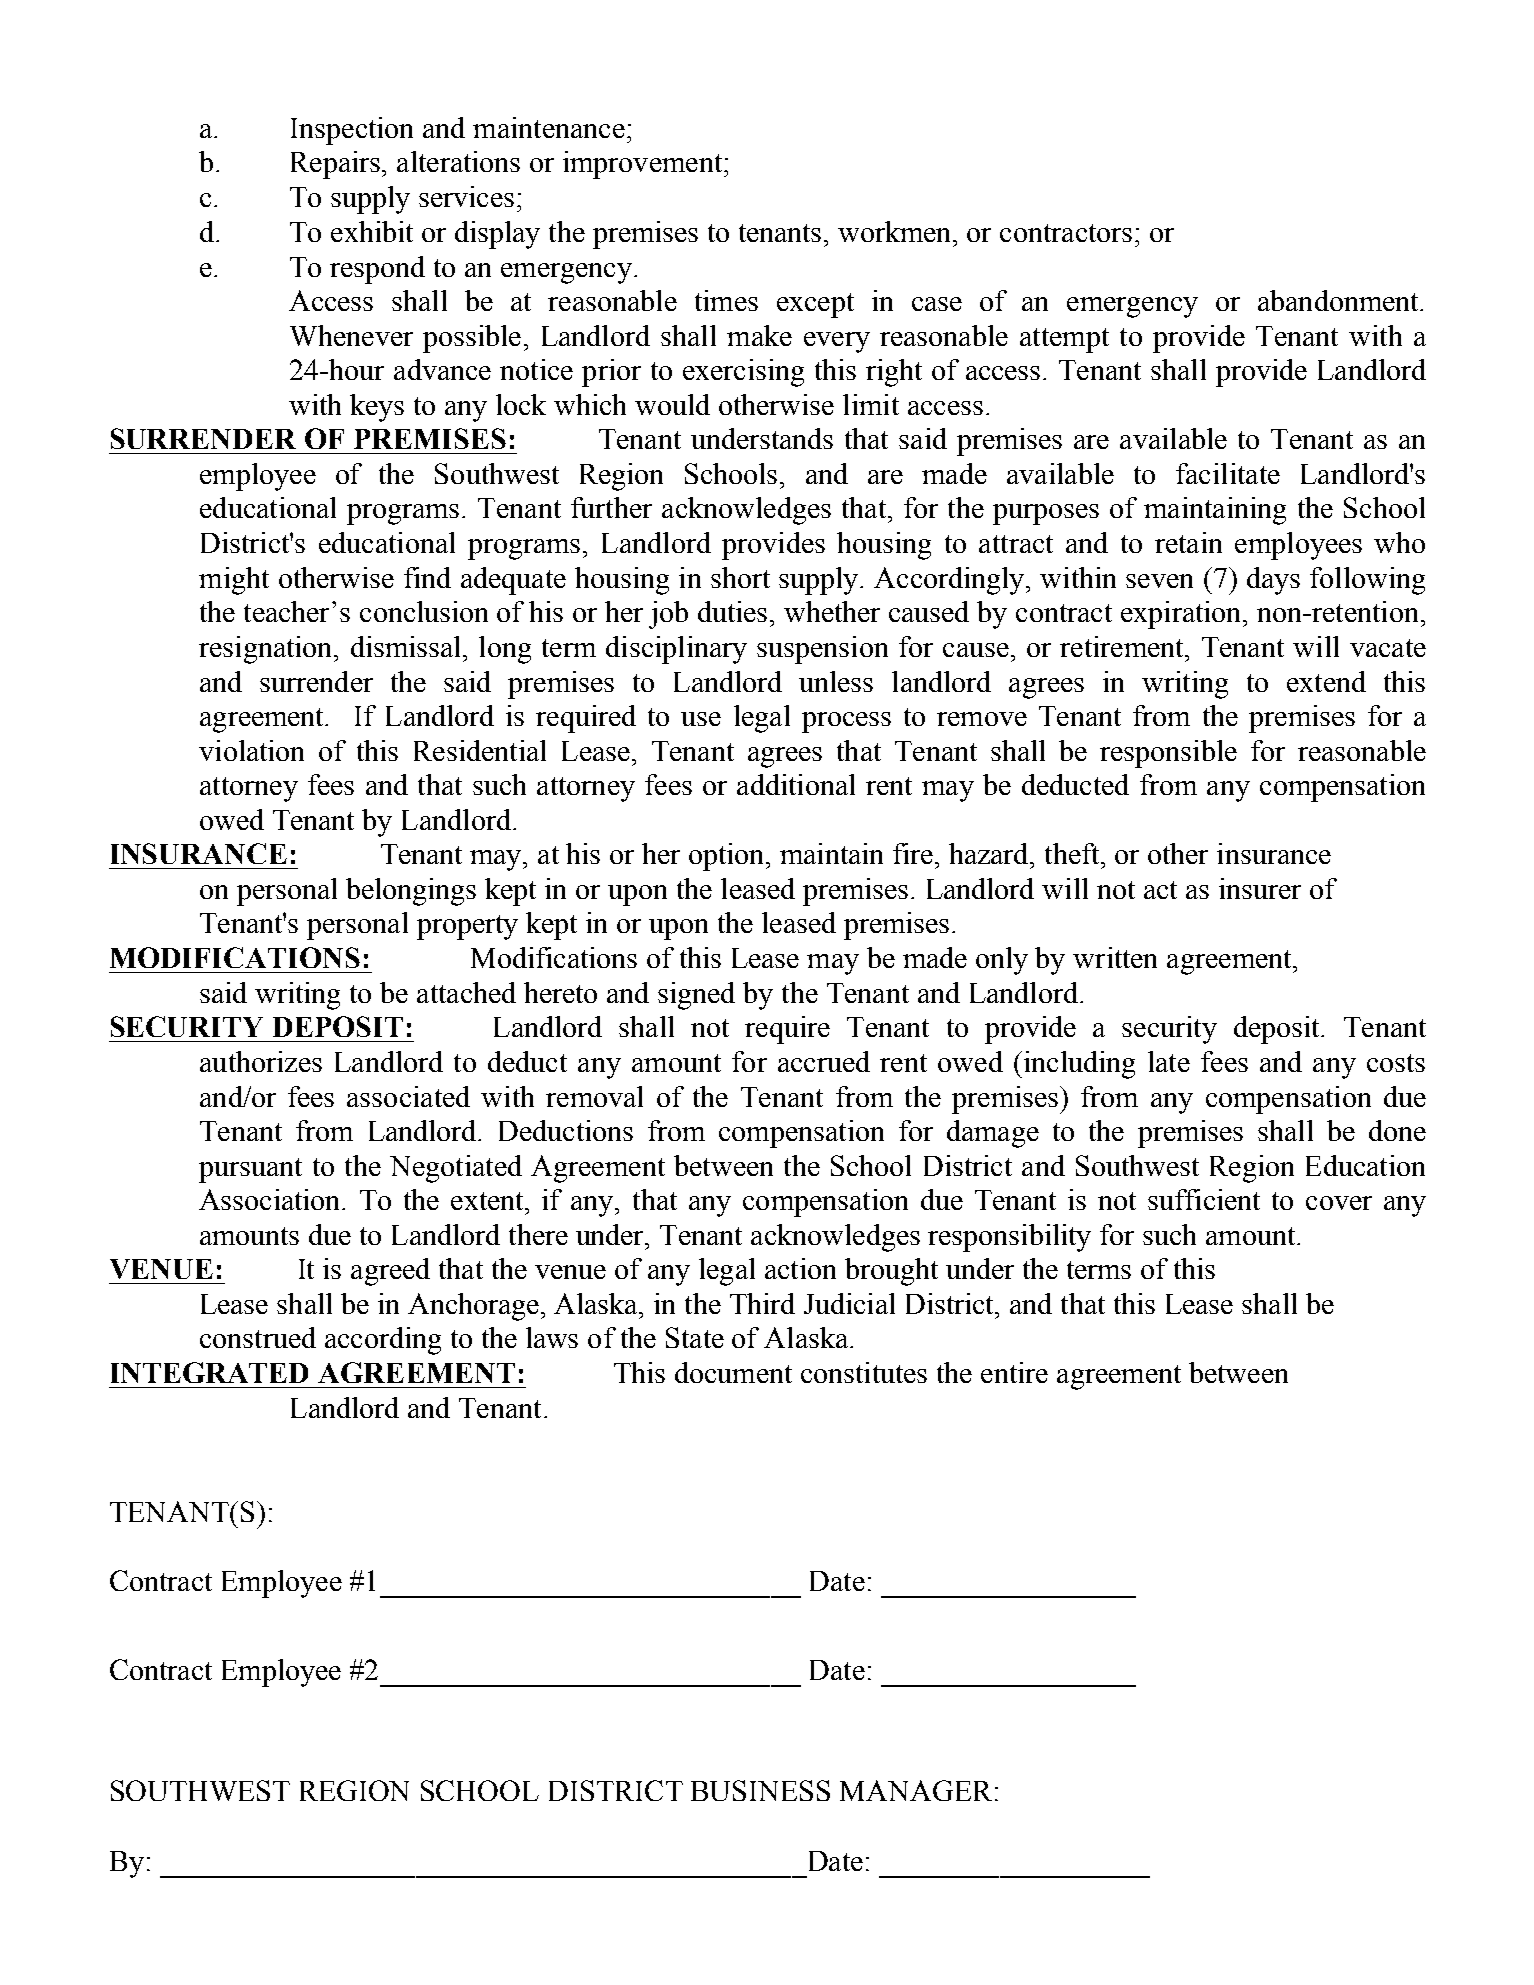 This image has height=1985, width=1534. I want to click on sufficient, so click(1204, 1199).
